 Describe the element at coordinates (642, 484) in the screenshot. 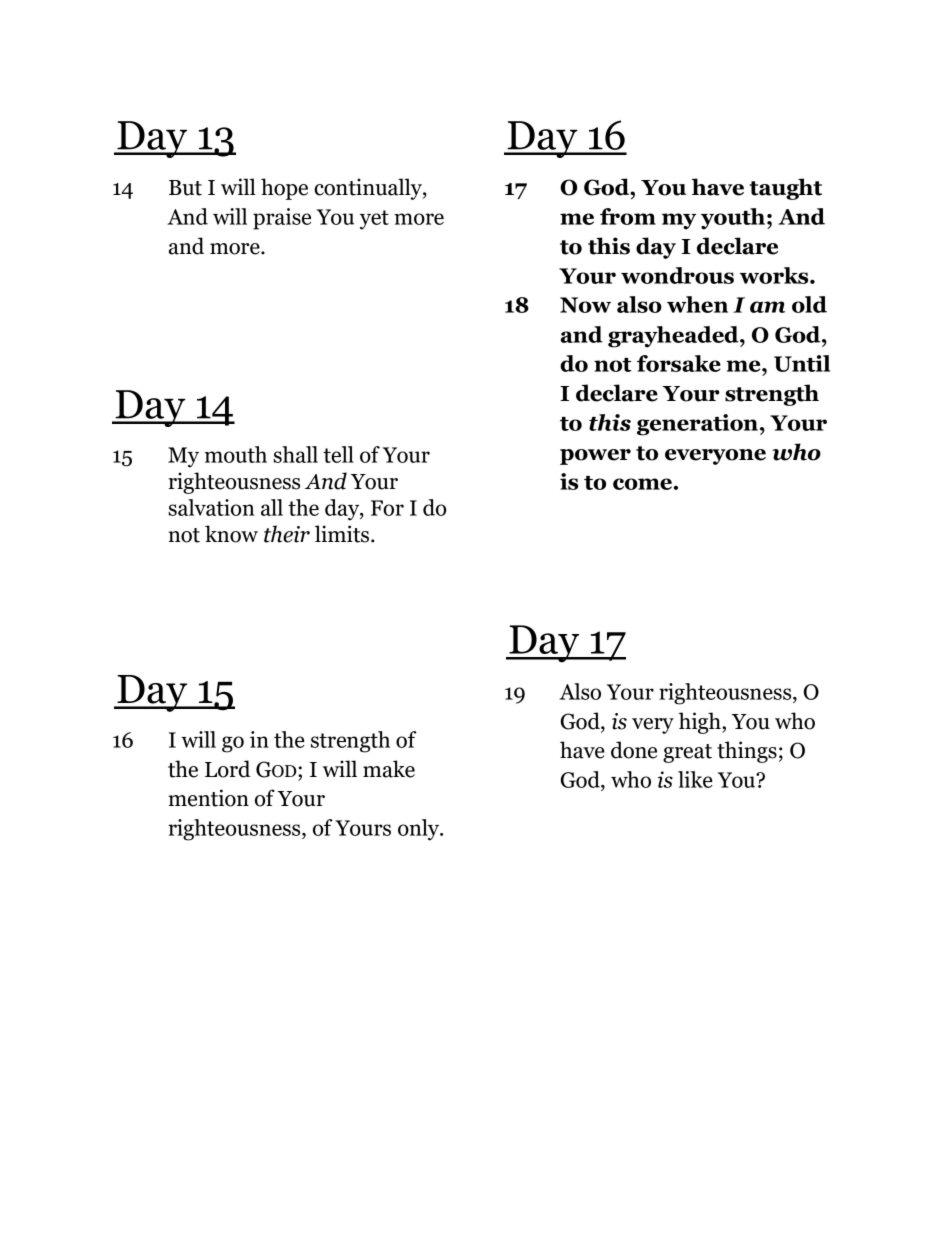

I see `come` at that location.
